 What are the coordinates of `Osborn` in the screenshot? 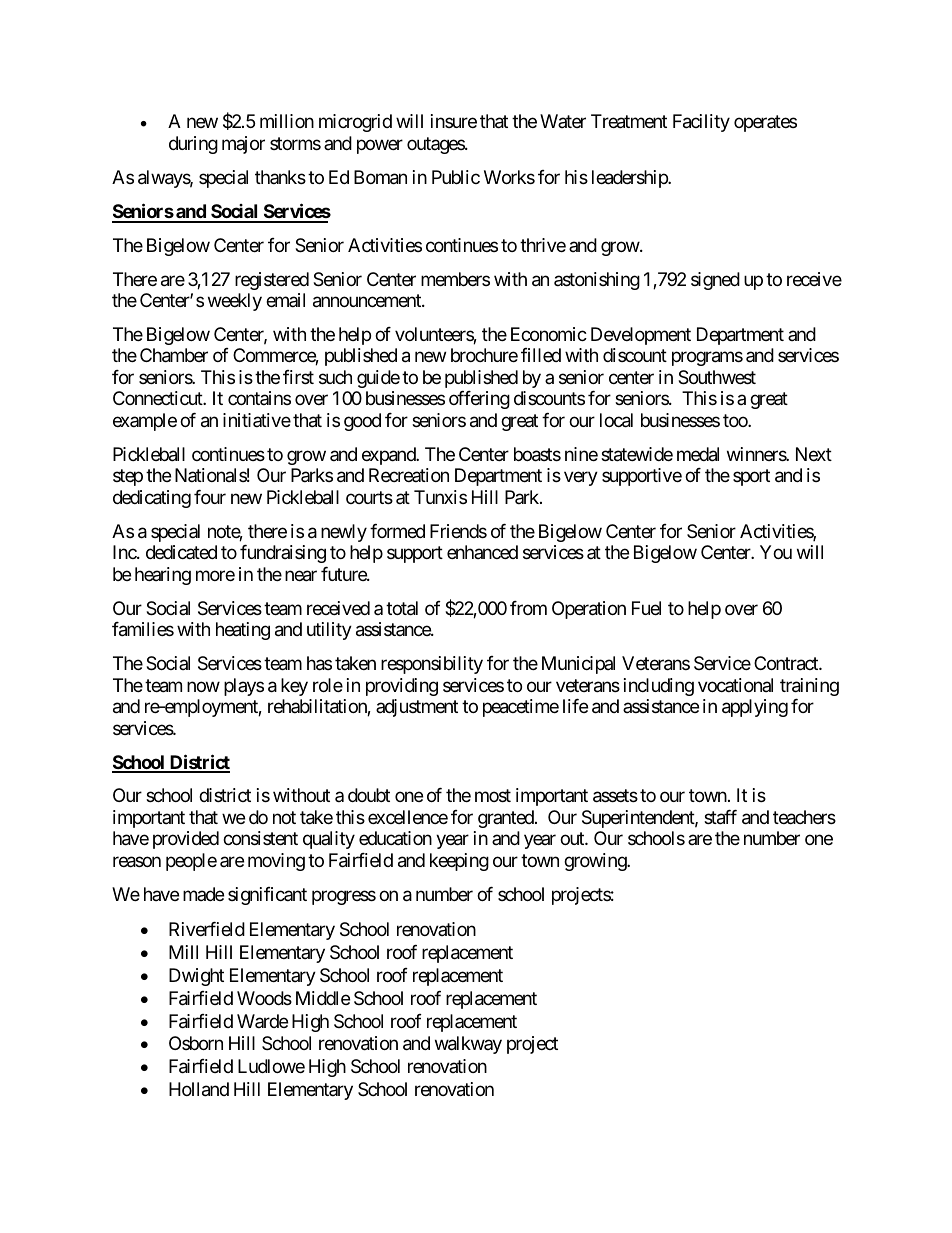 It's located at (196, 1043).
